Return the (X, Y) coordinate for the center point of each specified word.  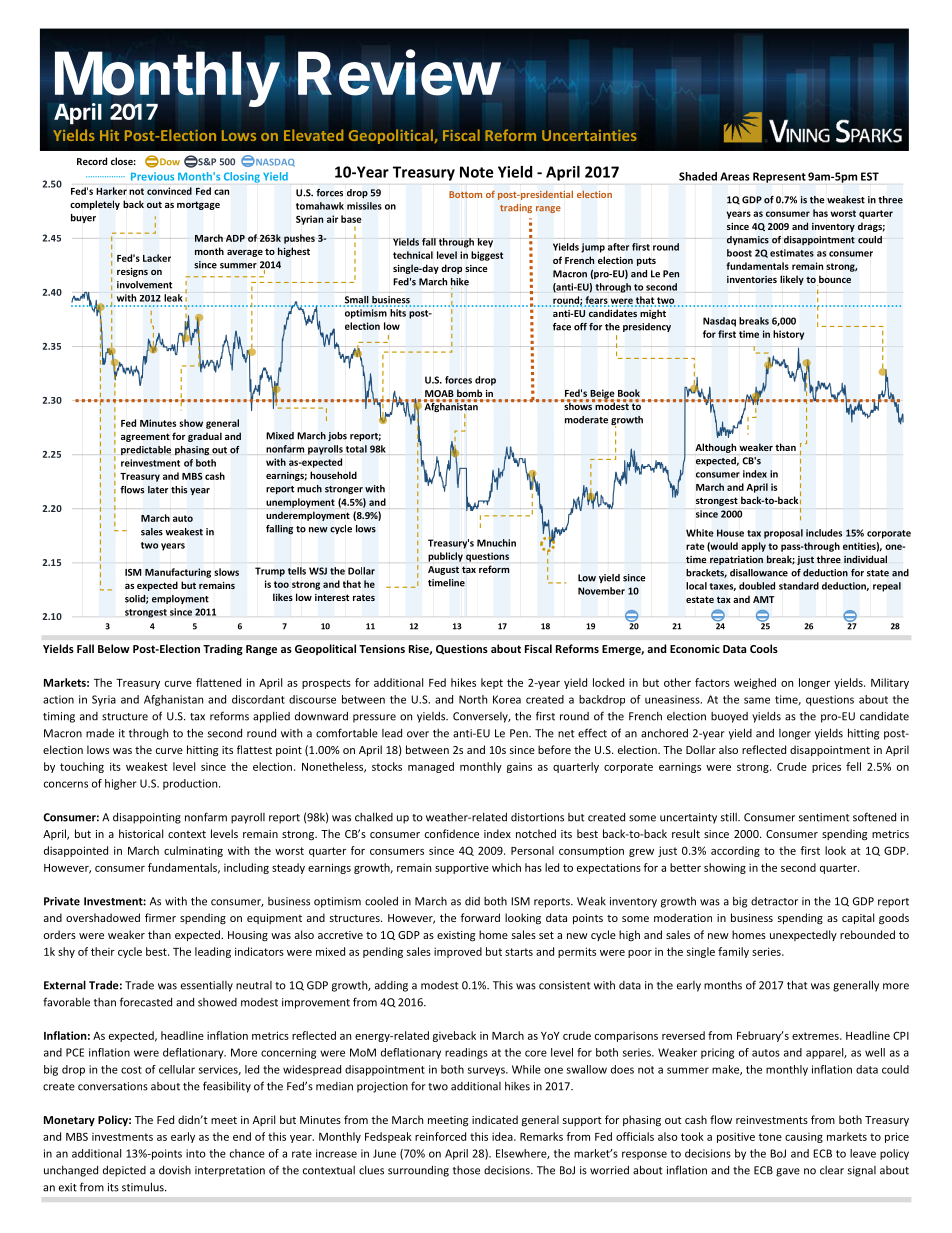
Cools (764, 648)
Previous (152, 176)
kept (492, 683)
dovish (175, 1170)
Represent (779, 177)
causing (804, 1138)
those (466, 1170)
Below (114, 648)
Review (399, 72)
